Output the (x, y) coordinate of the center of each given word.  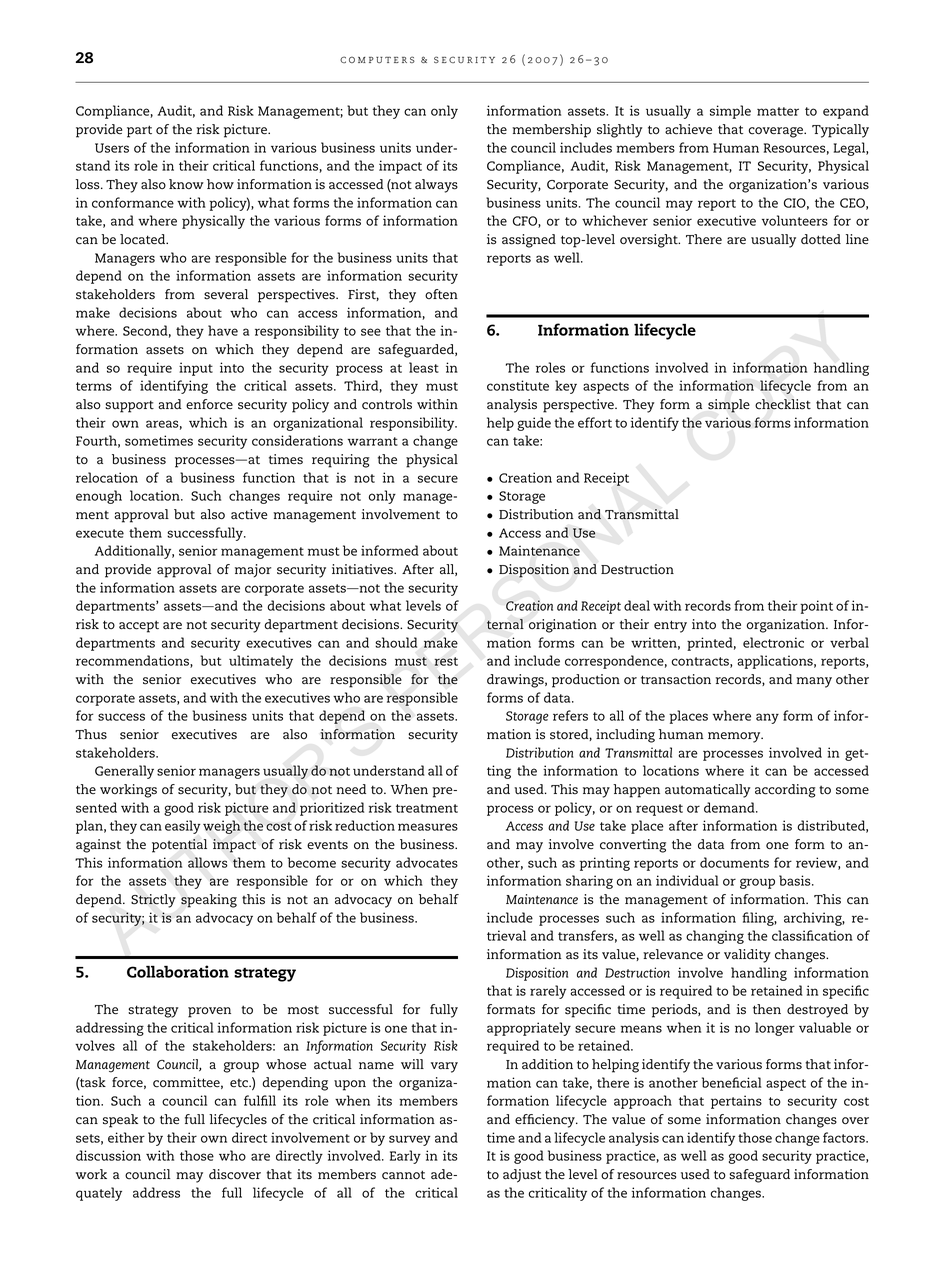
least (424, 367)
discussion (108, 1155)
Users (112, 148)
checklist (783, 404)
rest (446, 661)
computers (377, 59)
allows (208, 862)
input (196, 369)
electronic (773, 642)
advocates (427, 862)
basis (796, 880)
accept (139, 626)
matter (778, 111)
